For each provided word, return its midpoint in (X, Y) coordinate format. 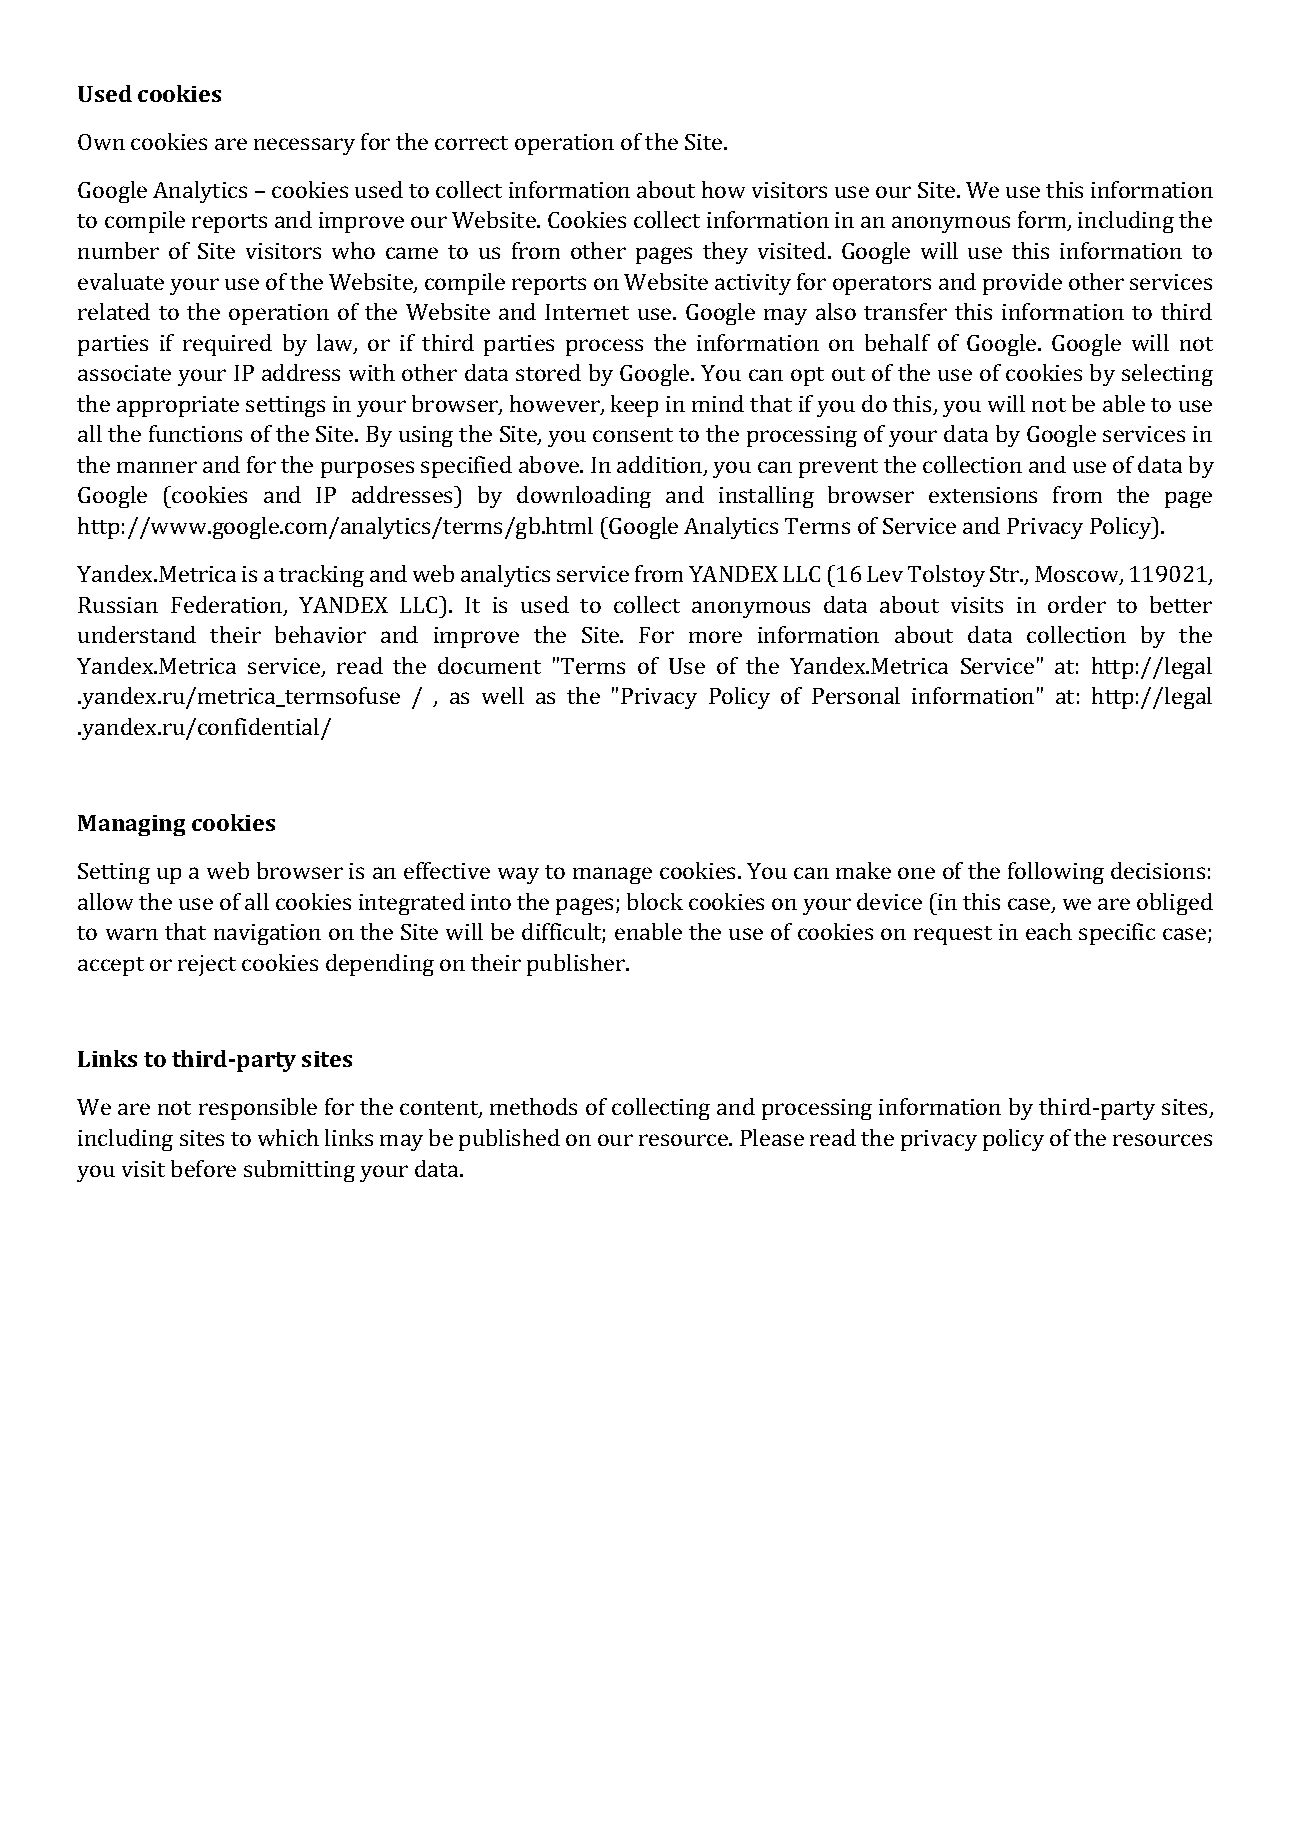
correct (471, 143)
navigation (267, 934)
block (655, 901)
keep (634, 406)
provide (1022, 284)
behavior (320, 634)
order (1077, 604)
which (288, 1137)
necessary (304, 146)
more (715, 637)
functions (195, 433)
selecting (1167, 375)
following (1056, 873)
